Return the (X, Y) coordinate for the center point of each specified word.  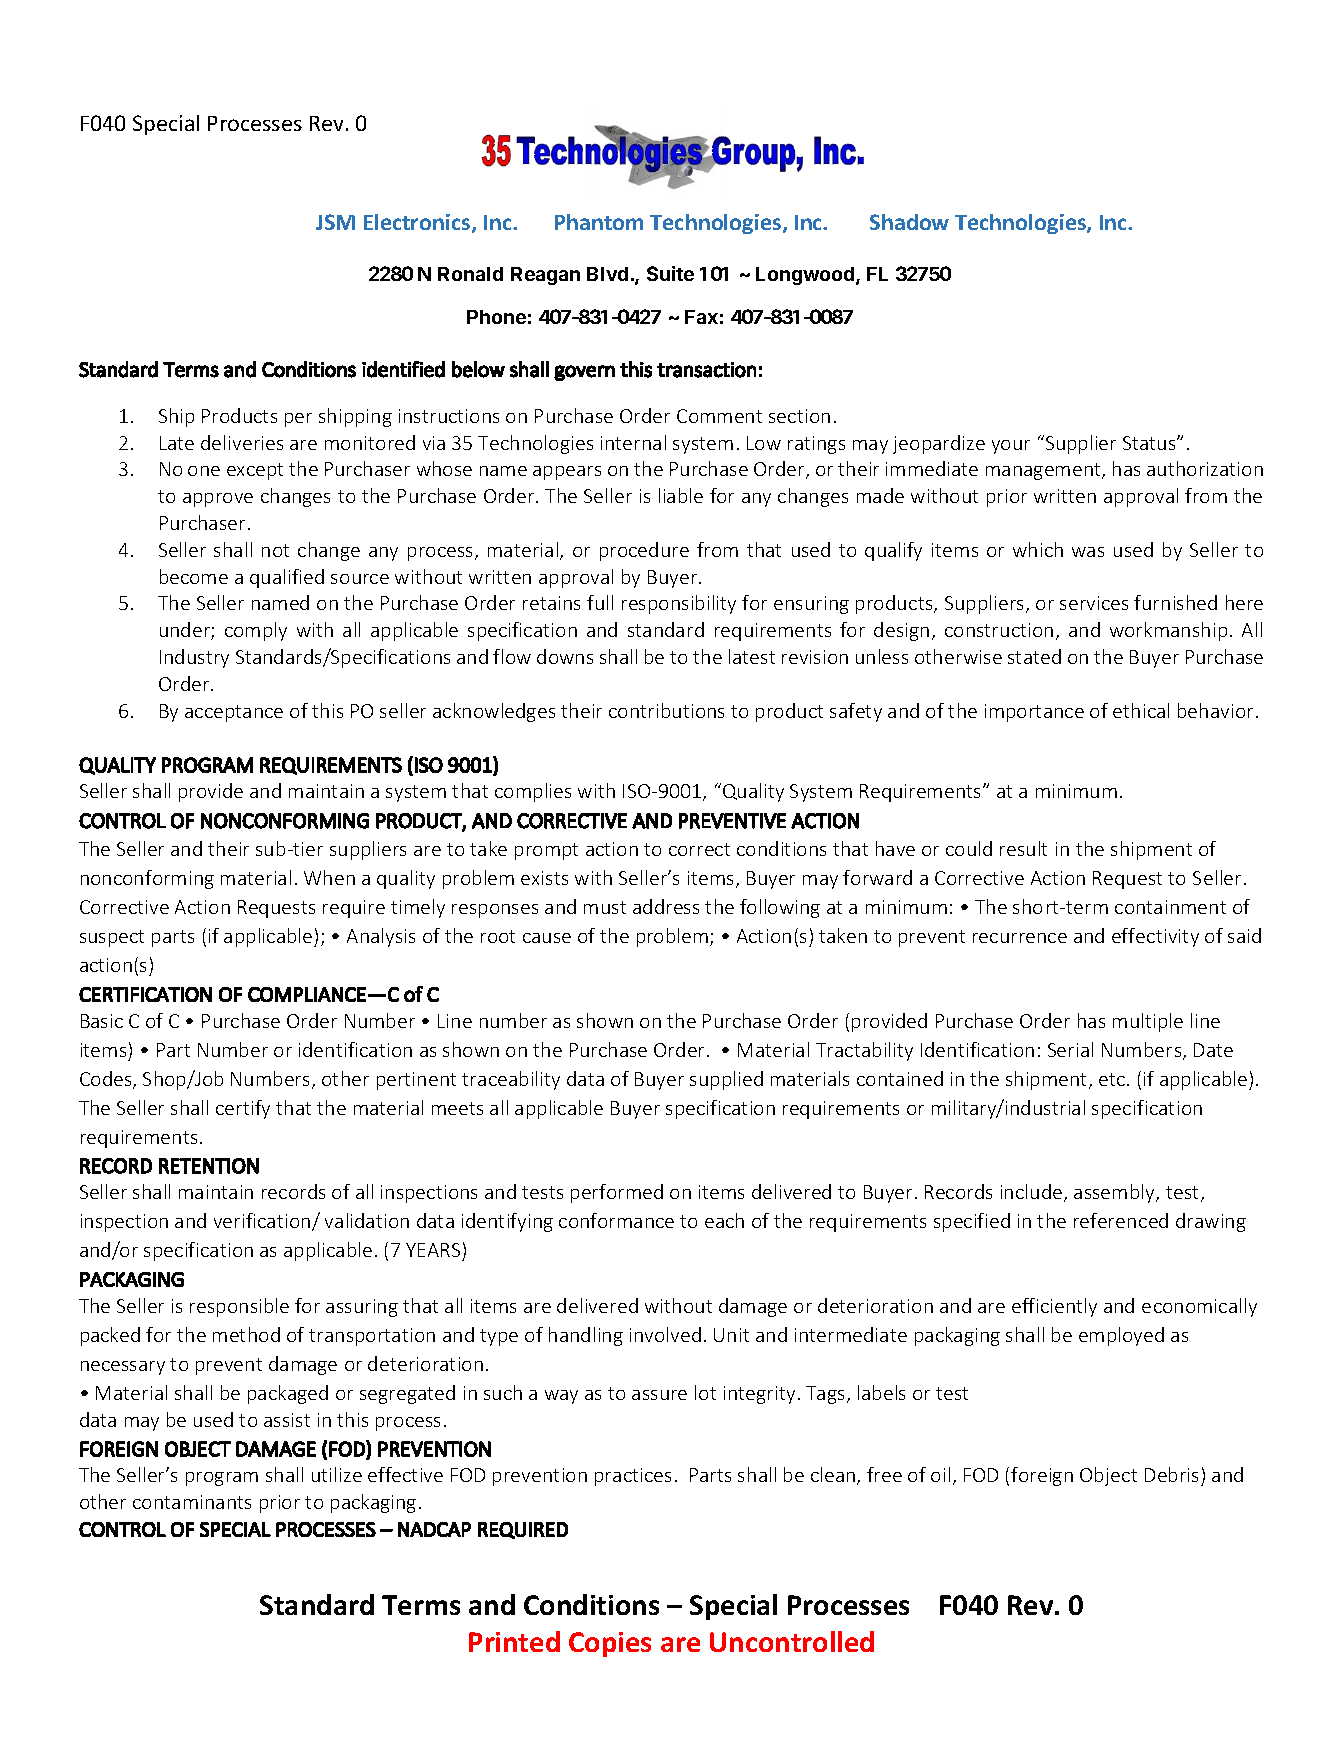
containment (1170, 907)
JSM (335, 222)
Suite (670, 273)
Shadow (909, 222)
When (329, 877)
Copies (610, 1644)
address (666, 906)
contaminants (192, 1502)
